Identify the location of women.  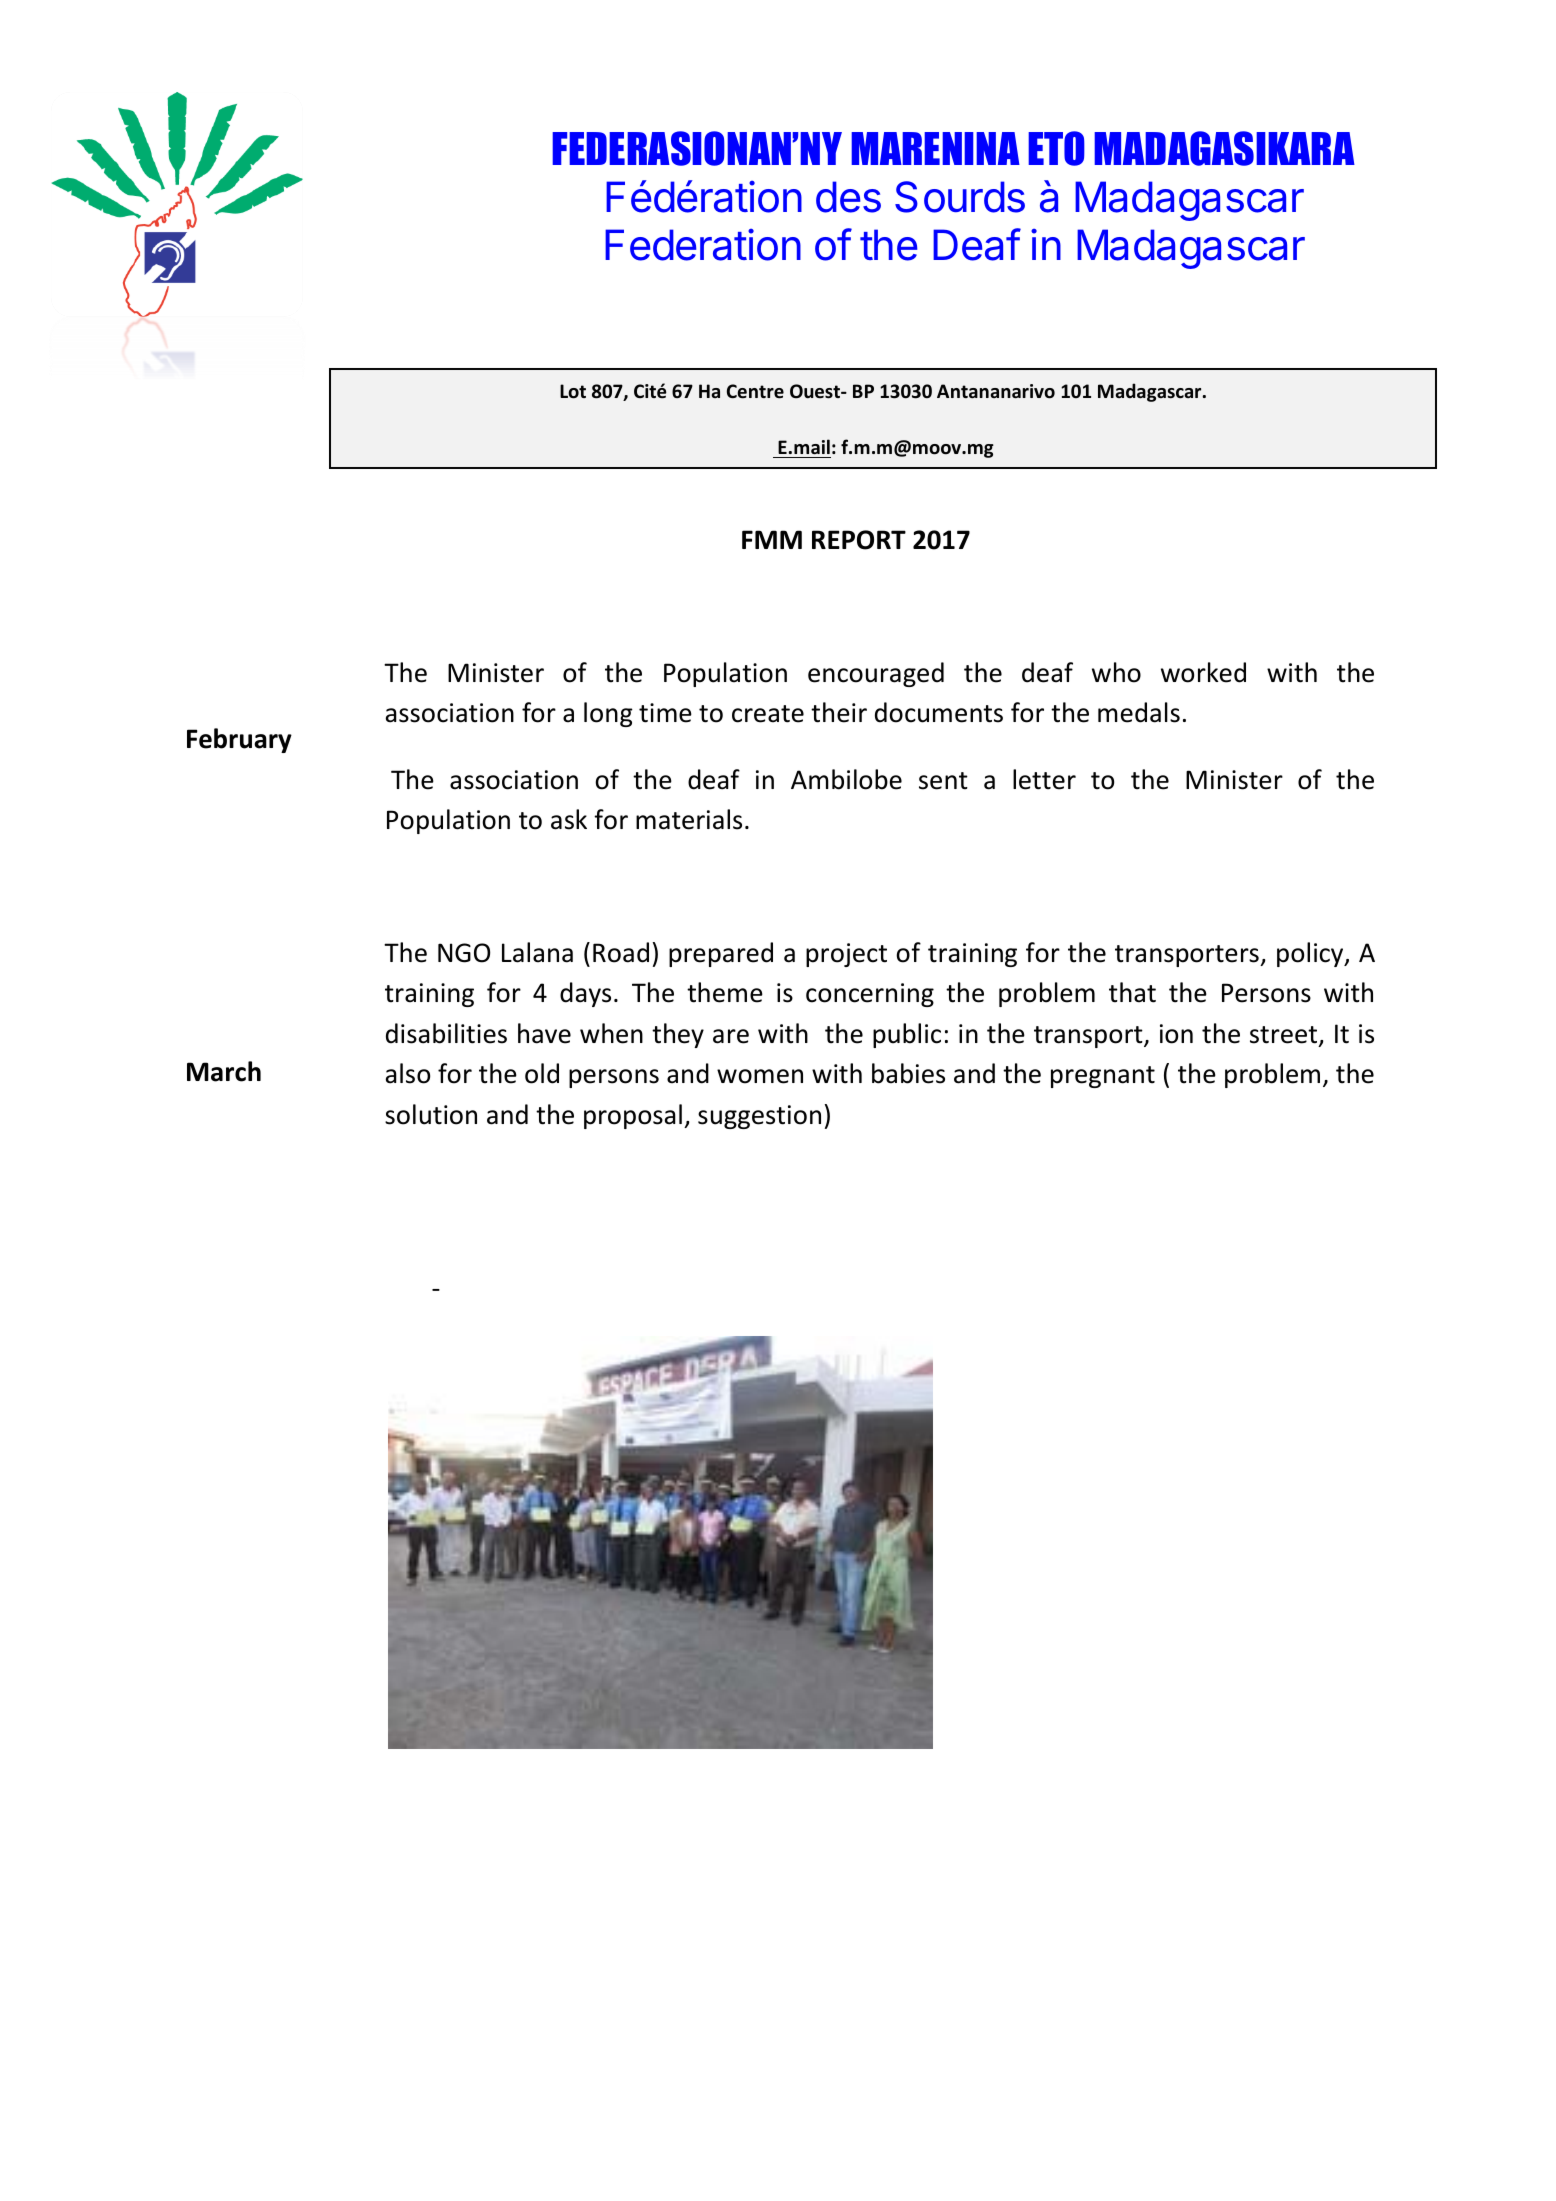
(760, 1076).
